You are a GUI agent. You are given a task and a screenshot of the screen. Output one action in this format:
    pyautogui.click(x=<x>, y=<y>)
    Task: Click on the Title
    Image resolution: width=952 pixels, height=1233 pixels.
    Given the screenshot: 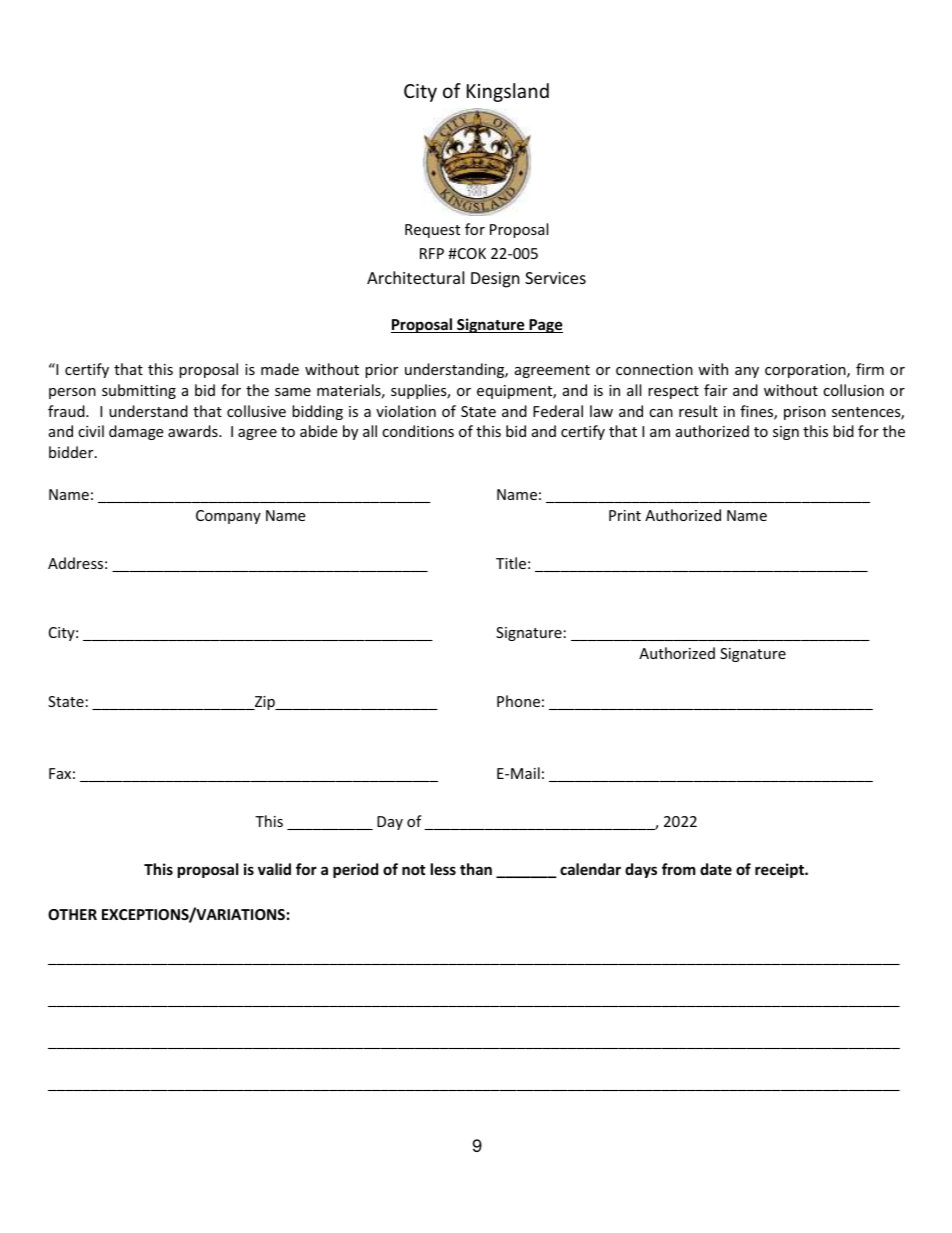 What is the action you would take?
    pyautogui.click(x=511, y=563)
